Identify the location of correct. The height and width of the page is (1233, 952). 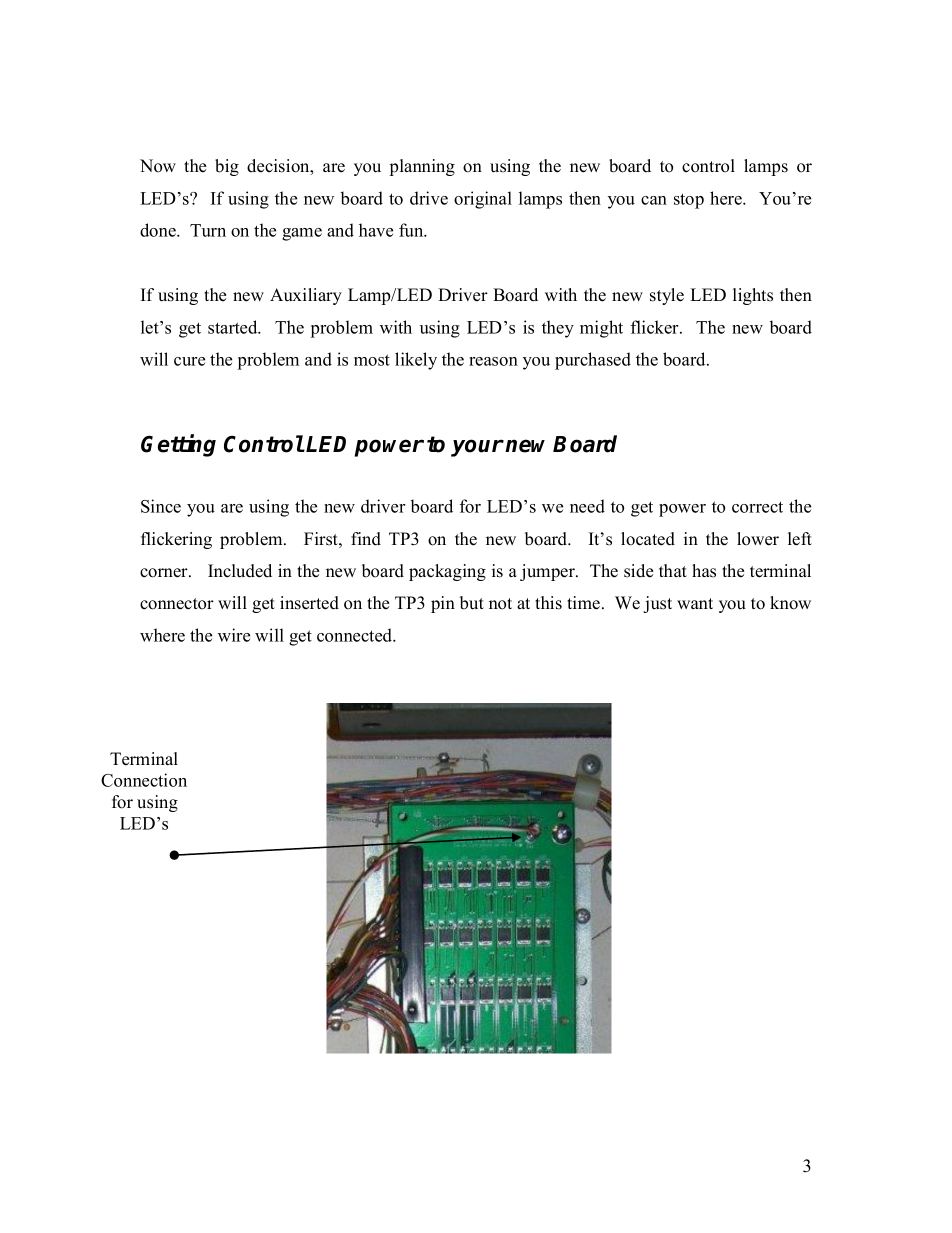
(757, 507).
